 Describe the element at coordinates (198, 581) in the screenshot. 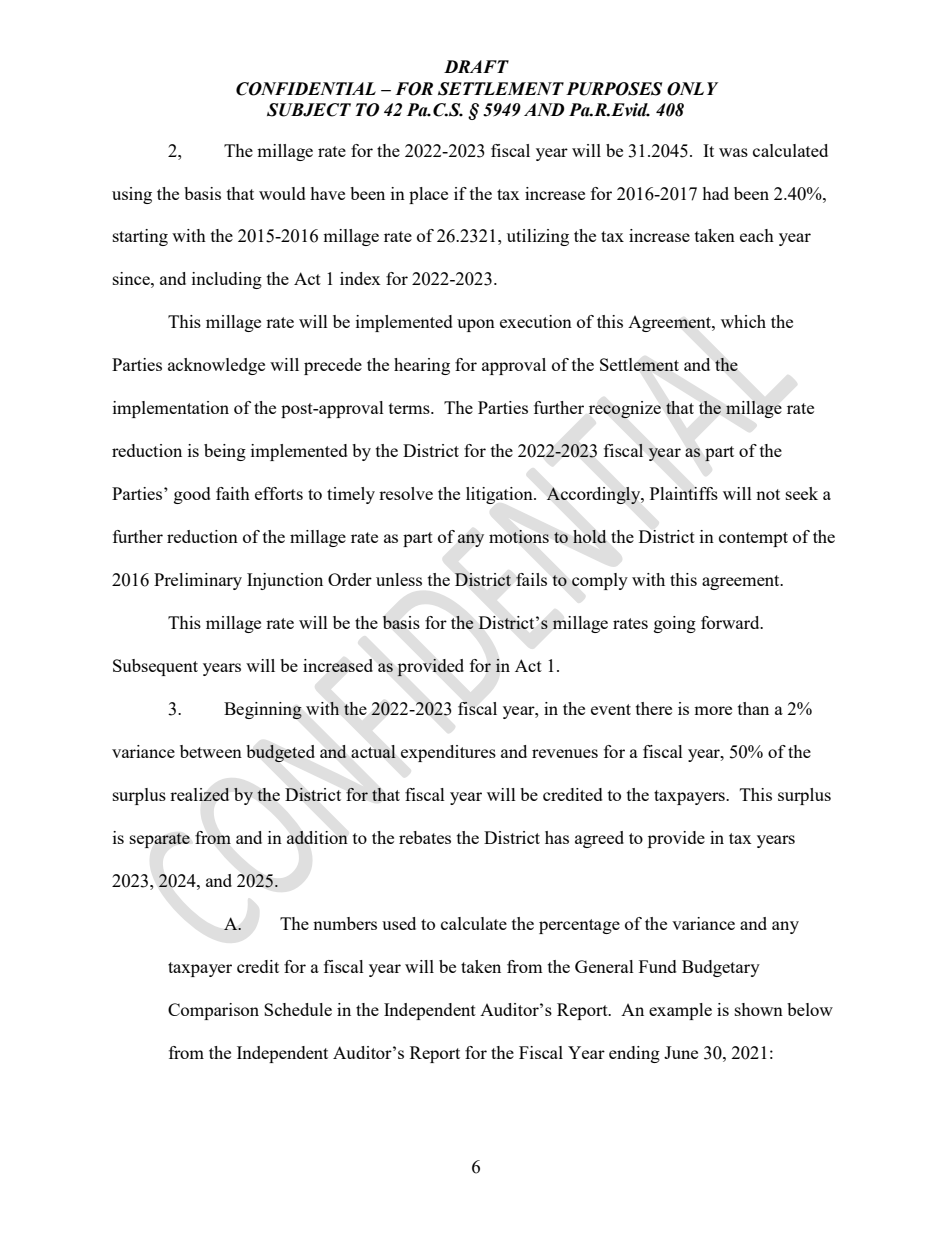

I see `Preliminary` at that location.
